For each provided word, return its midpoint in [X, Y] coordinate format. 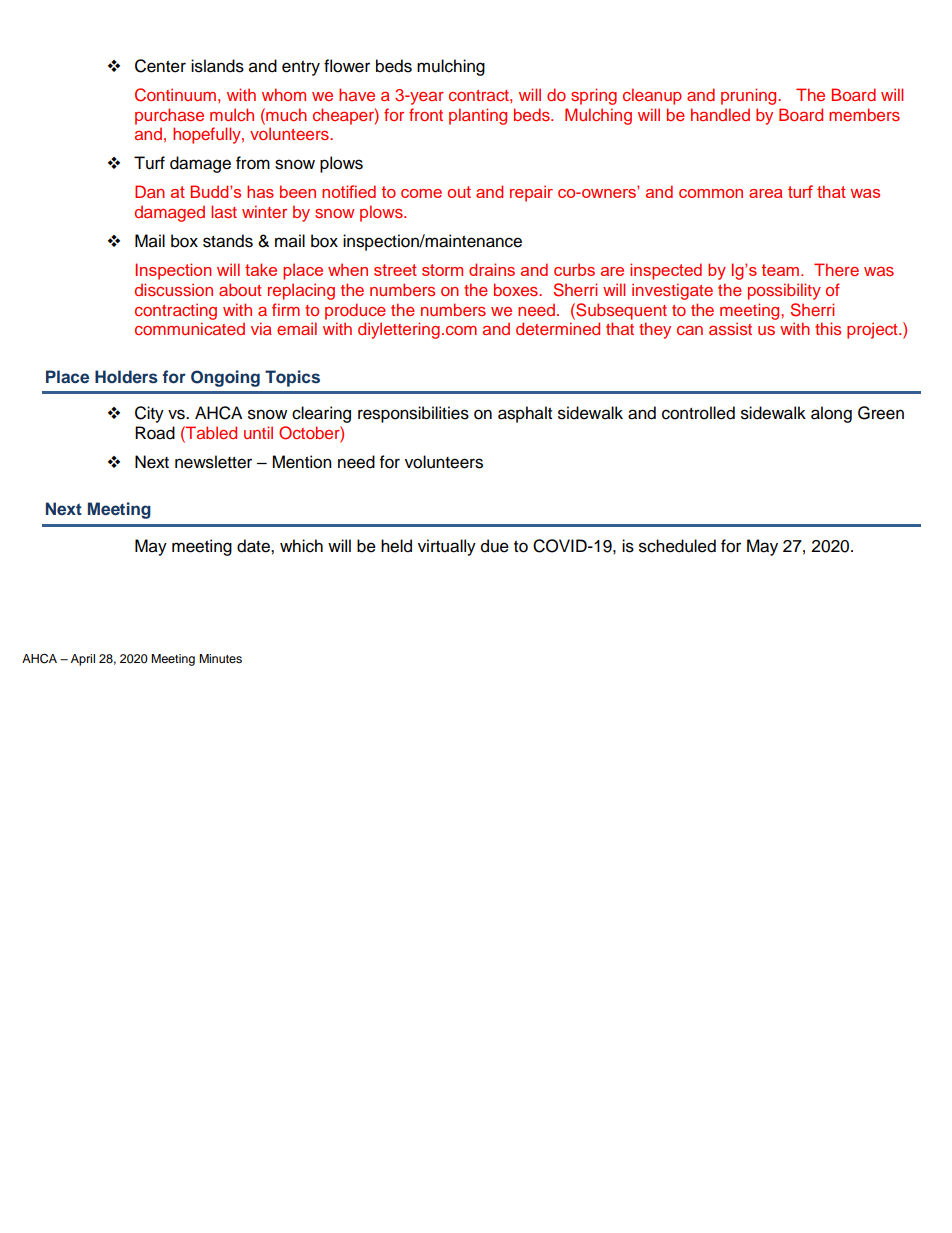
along [831, 414]
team [782, 270]
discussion [174, 289]
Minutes [220, 658]
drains [492, 269]
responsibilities [413, 414]
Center [160, 66]
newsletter [213, 462]
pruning [750, 96]
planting [478, 116]
